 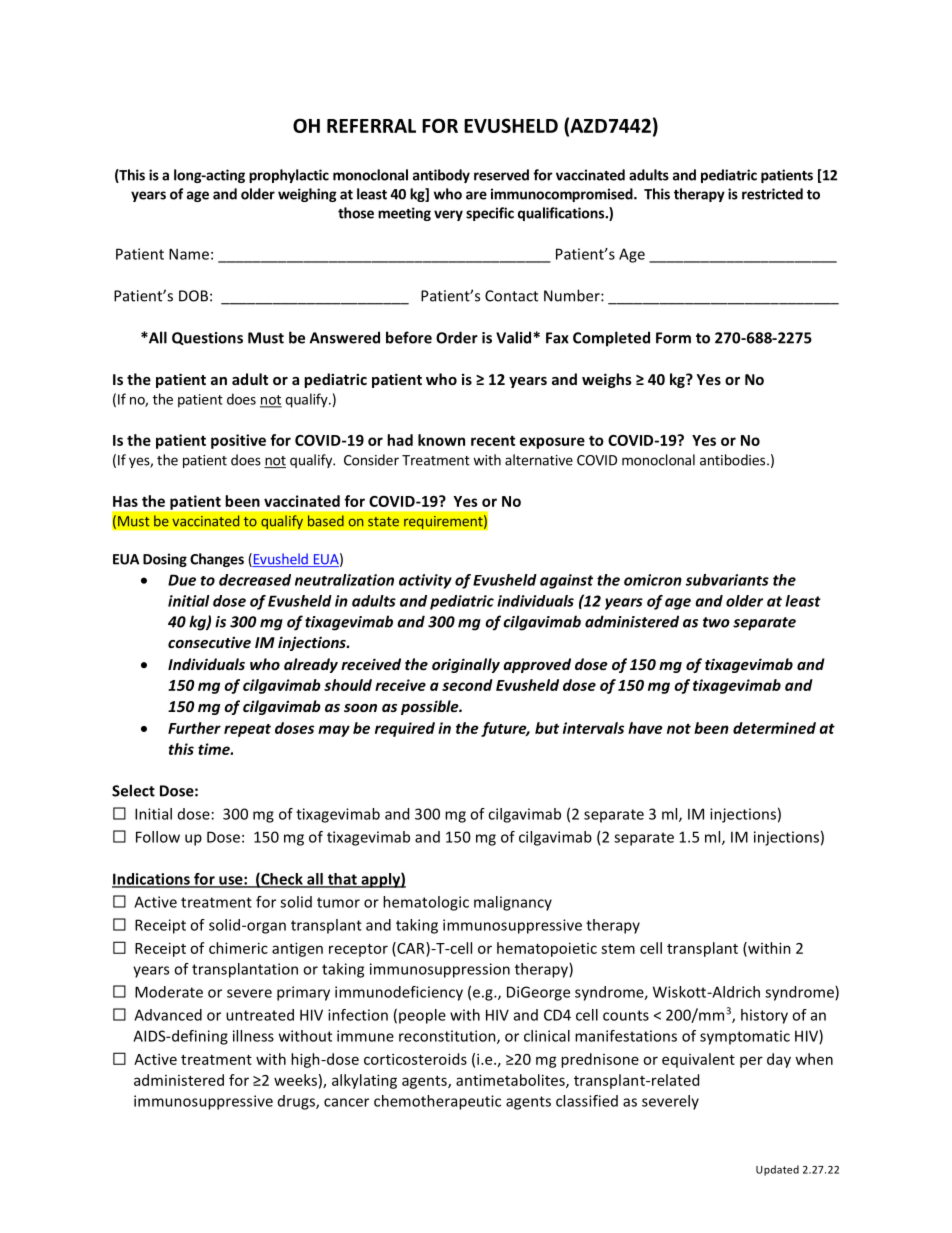 What do you see at coordinates (194, 728) in the screenshot?
I see `Further` at bounding box center [194, 728].
